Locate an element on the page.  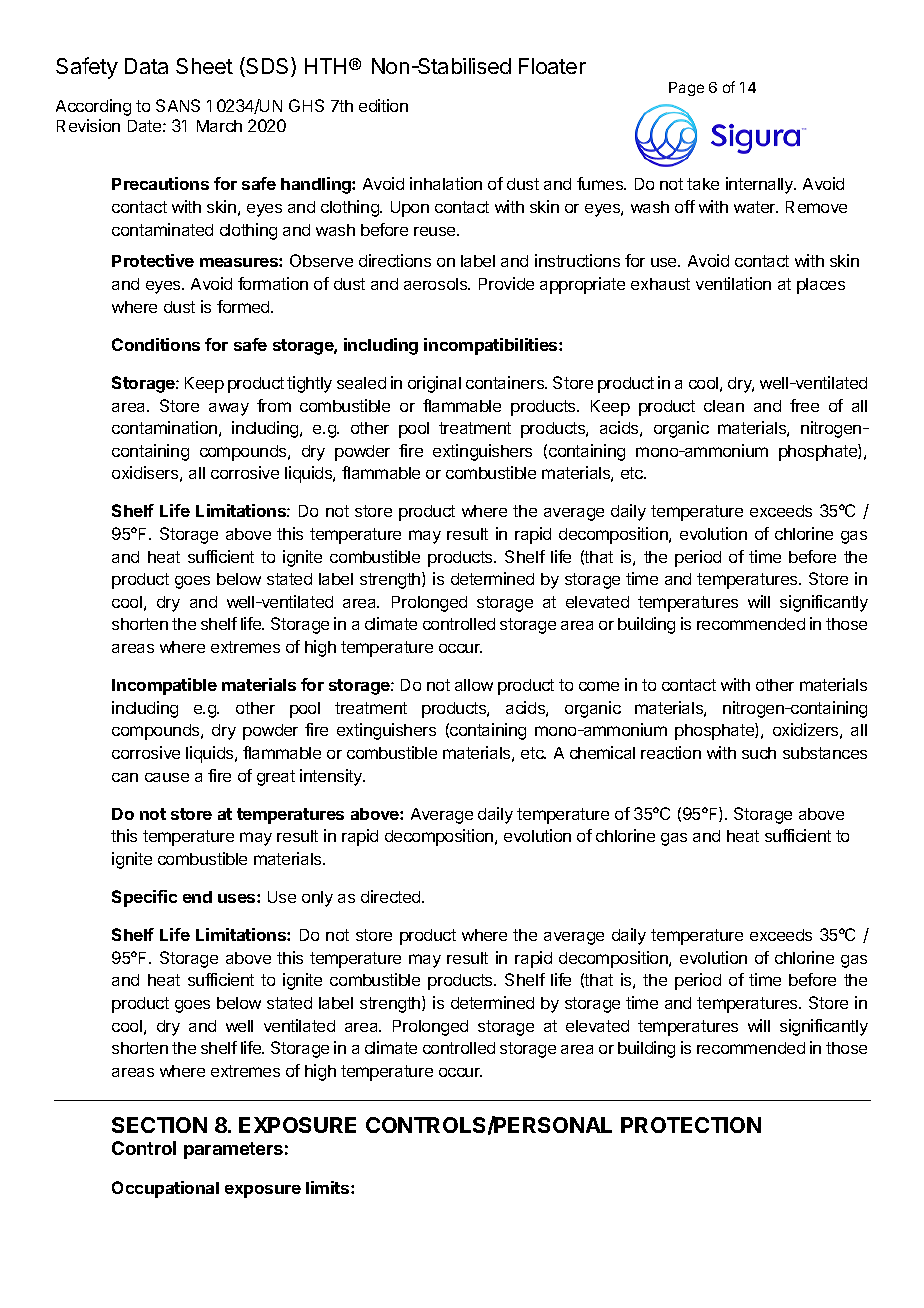
limits is located at coordinates (329, 1187).
